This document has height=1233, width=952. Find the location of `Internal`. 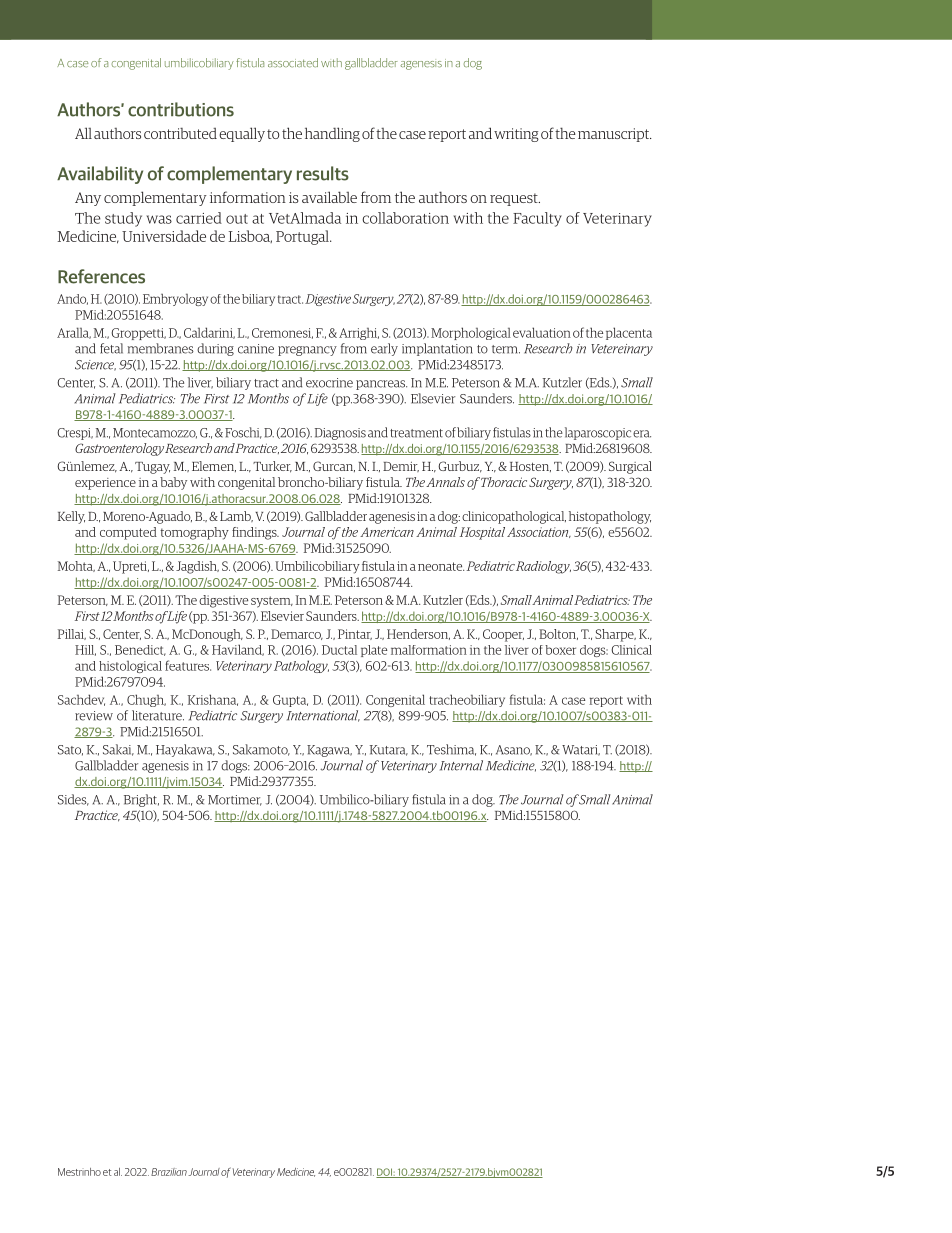

Internal is located at coordinates (461, 765).
